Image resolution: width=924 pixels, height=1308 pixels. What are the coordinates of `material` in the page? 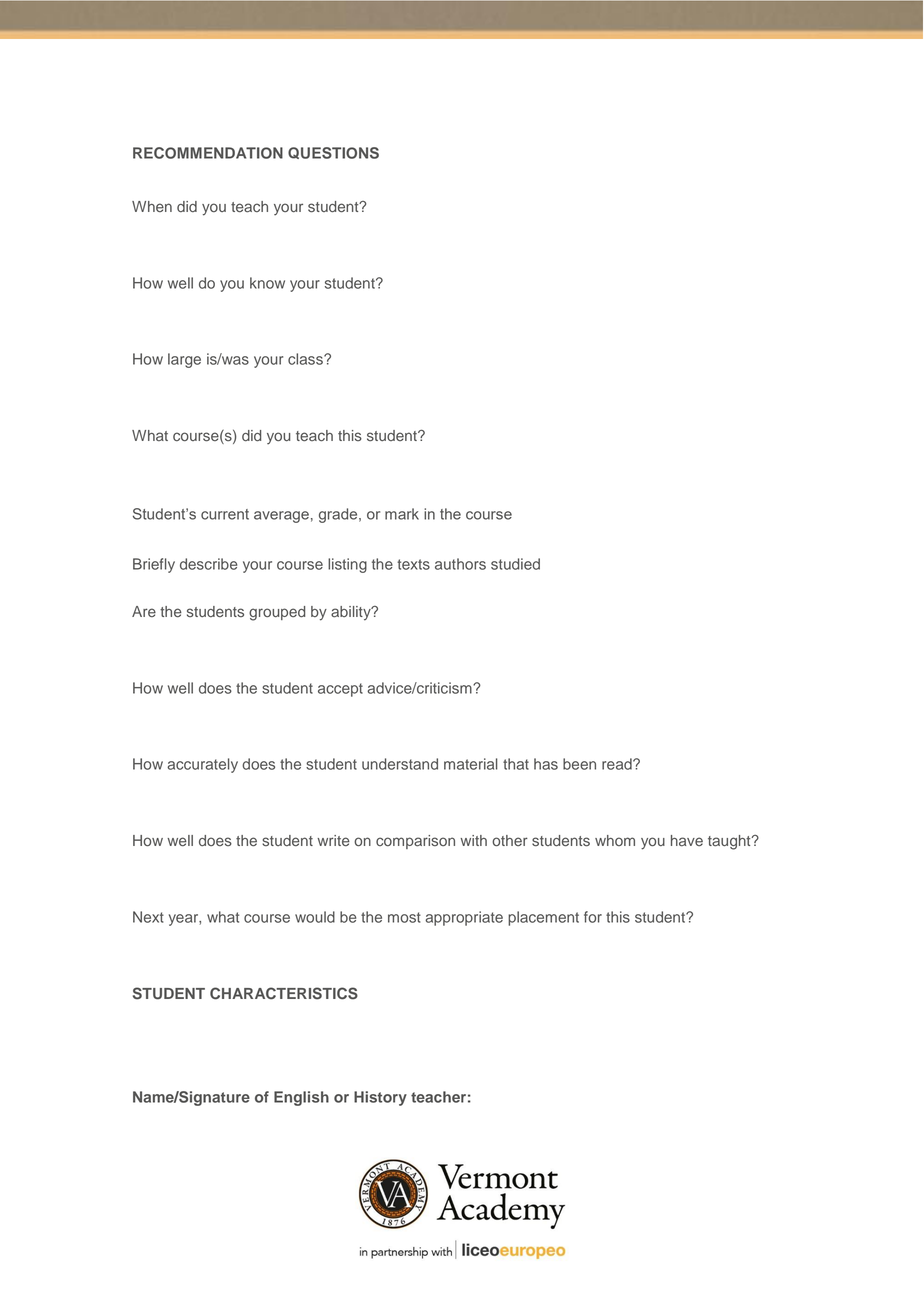 It's located at (471, 764).
